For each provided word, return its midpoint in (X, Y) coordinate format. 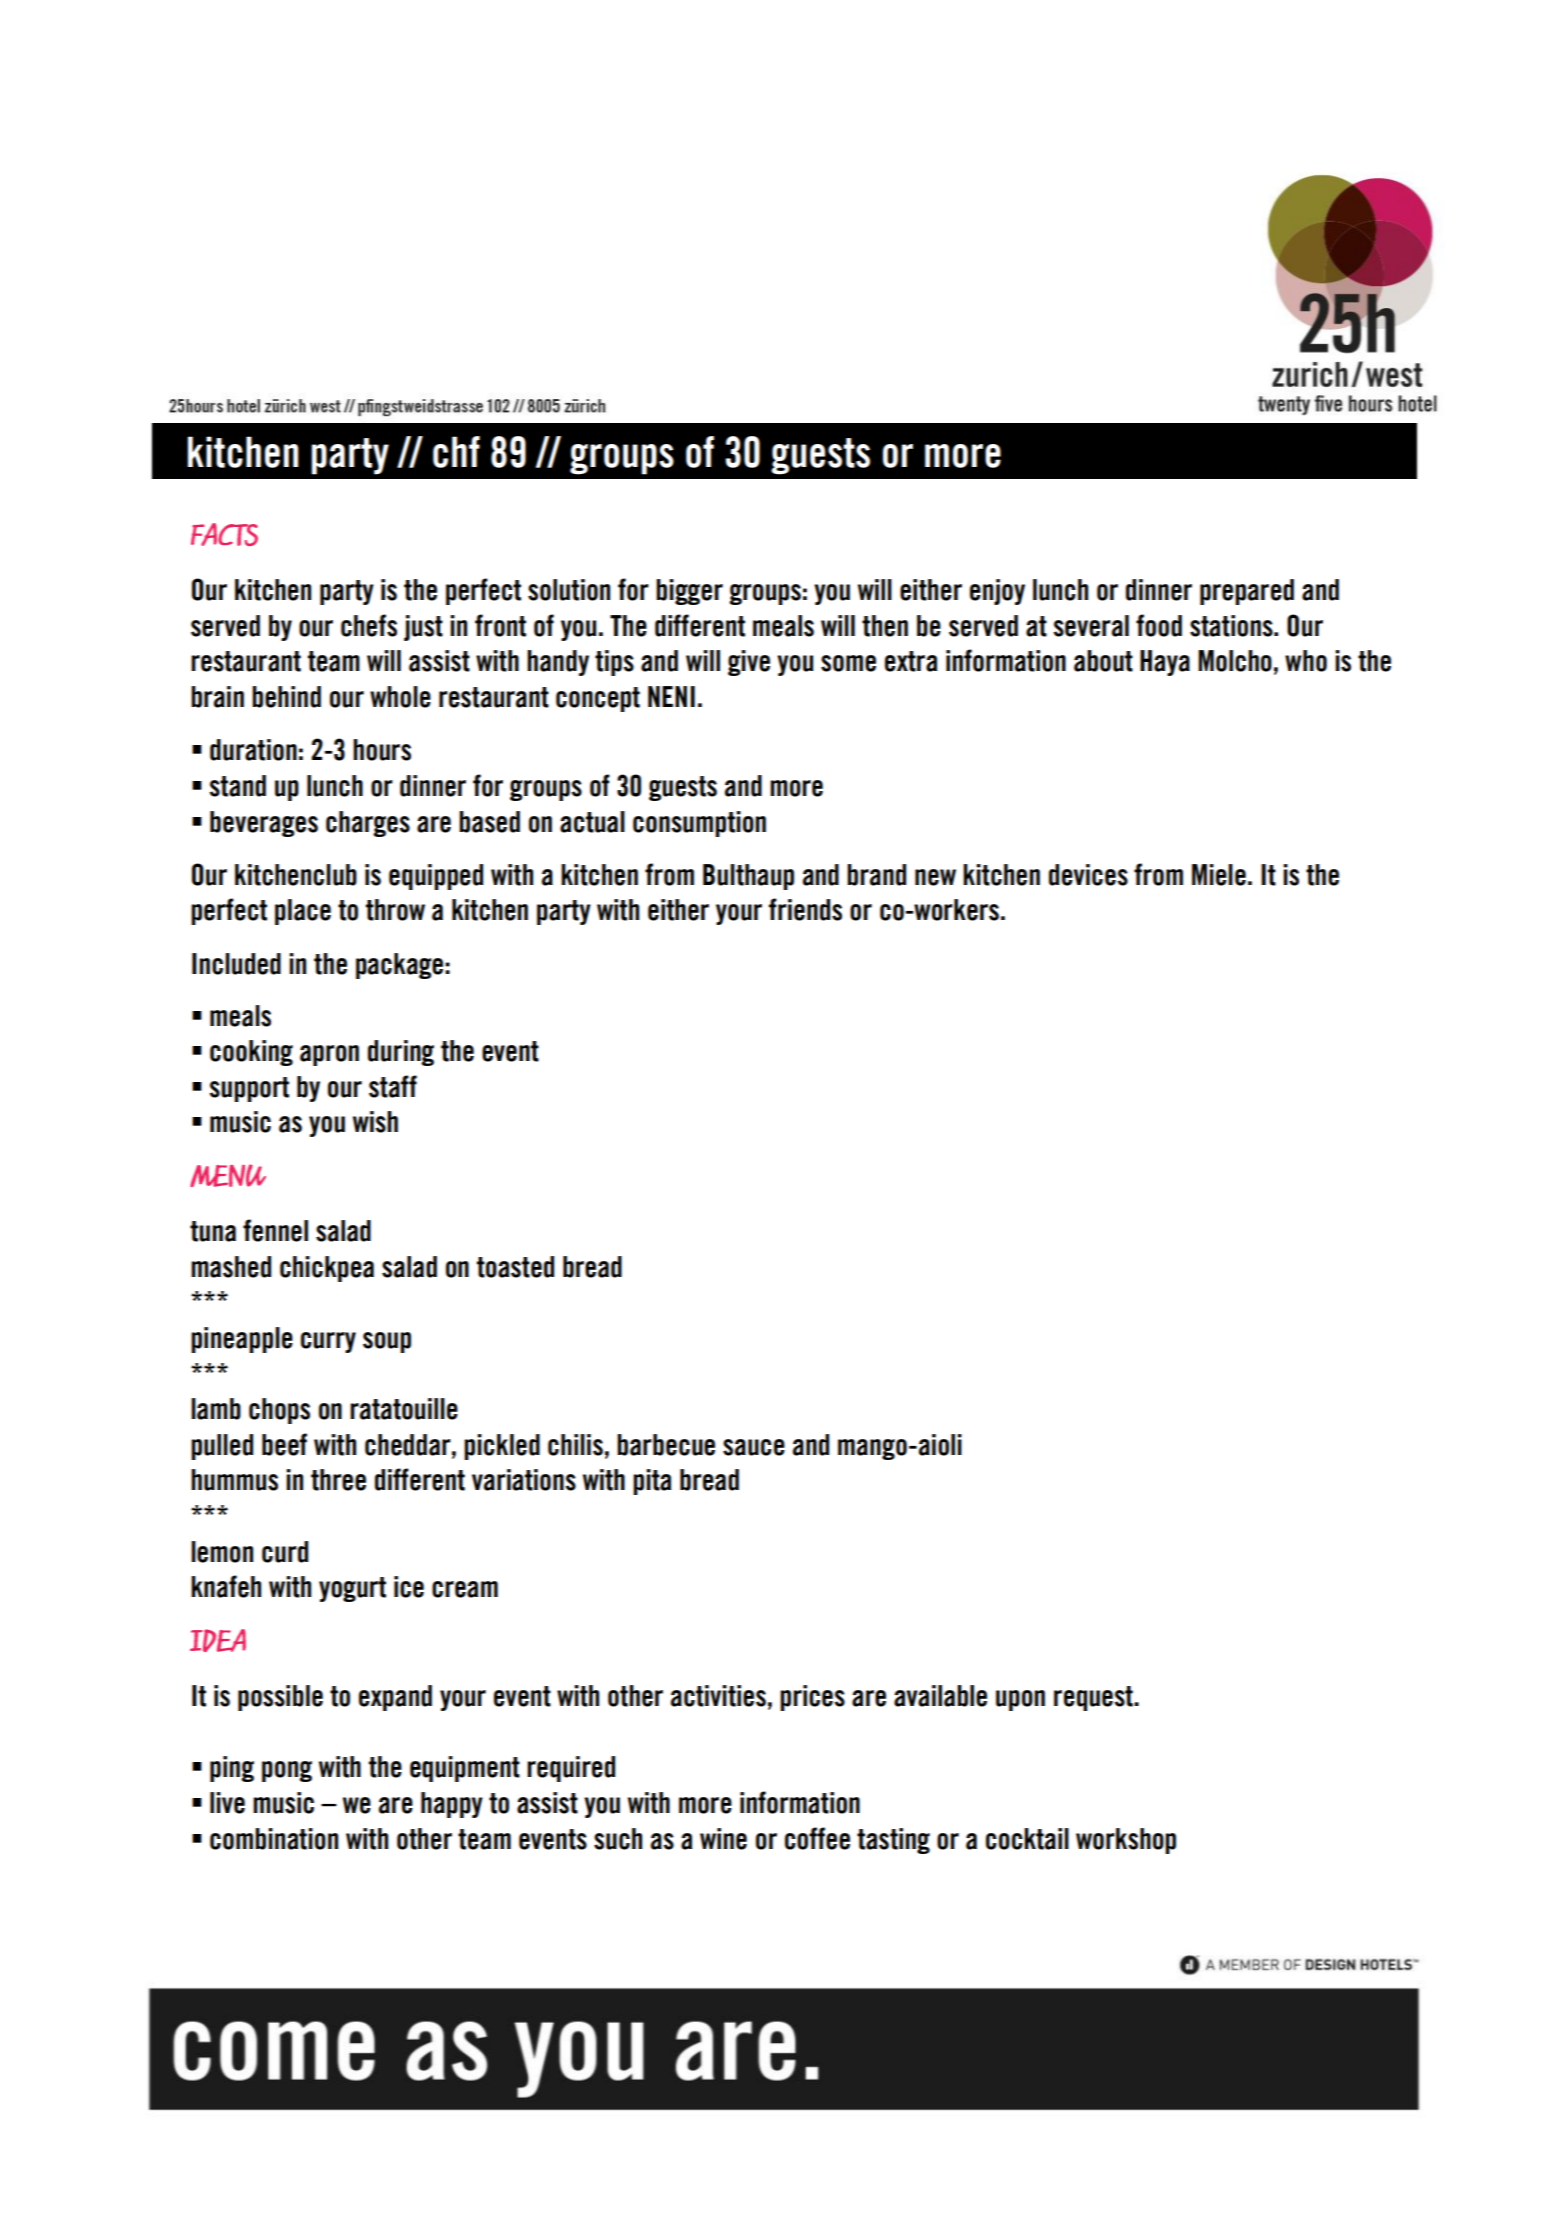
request (1094, 1698)
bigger (689, 592)
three (338, 1480)
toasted (515, 1267)
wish (375, 1122)
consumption (699, 824)
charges (368, 824)
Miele (1219, 875)
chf (456, 452)
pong (287, 1771)
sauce (754, 1447)
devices (1088, 875)
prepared (1247, 592)
